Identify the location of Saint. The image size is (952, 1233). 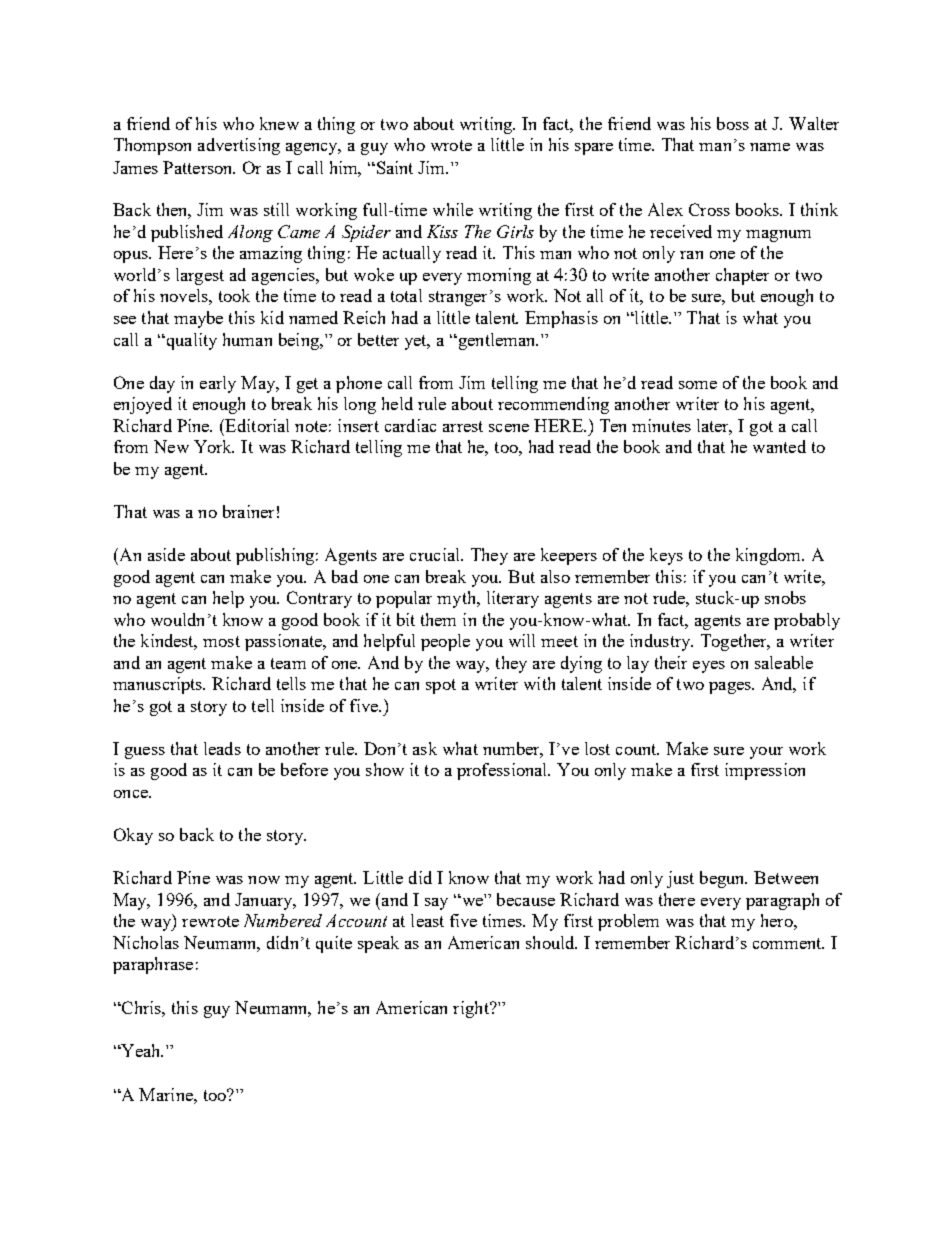
(393, 167).
